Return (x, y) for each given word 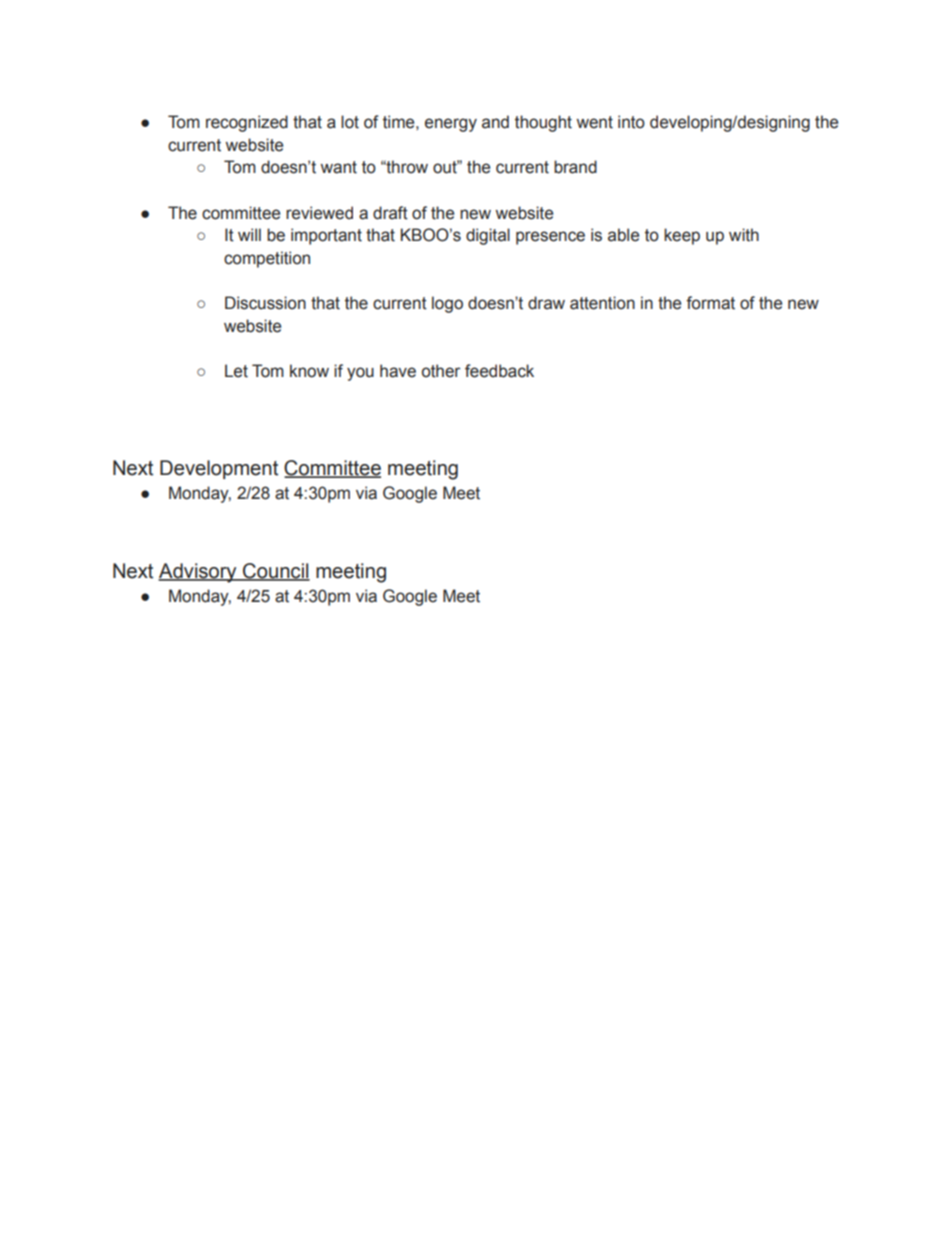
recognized (247, 123)
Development (219, 469)
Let (236, 371)
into (631, 122)
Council (275, 572)
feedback (499, 371)
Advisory (198, 573)
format (710, 303)
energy (451, 125)
